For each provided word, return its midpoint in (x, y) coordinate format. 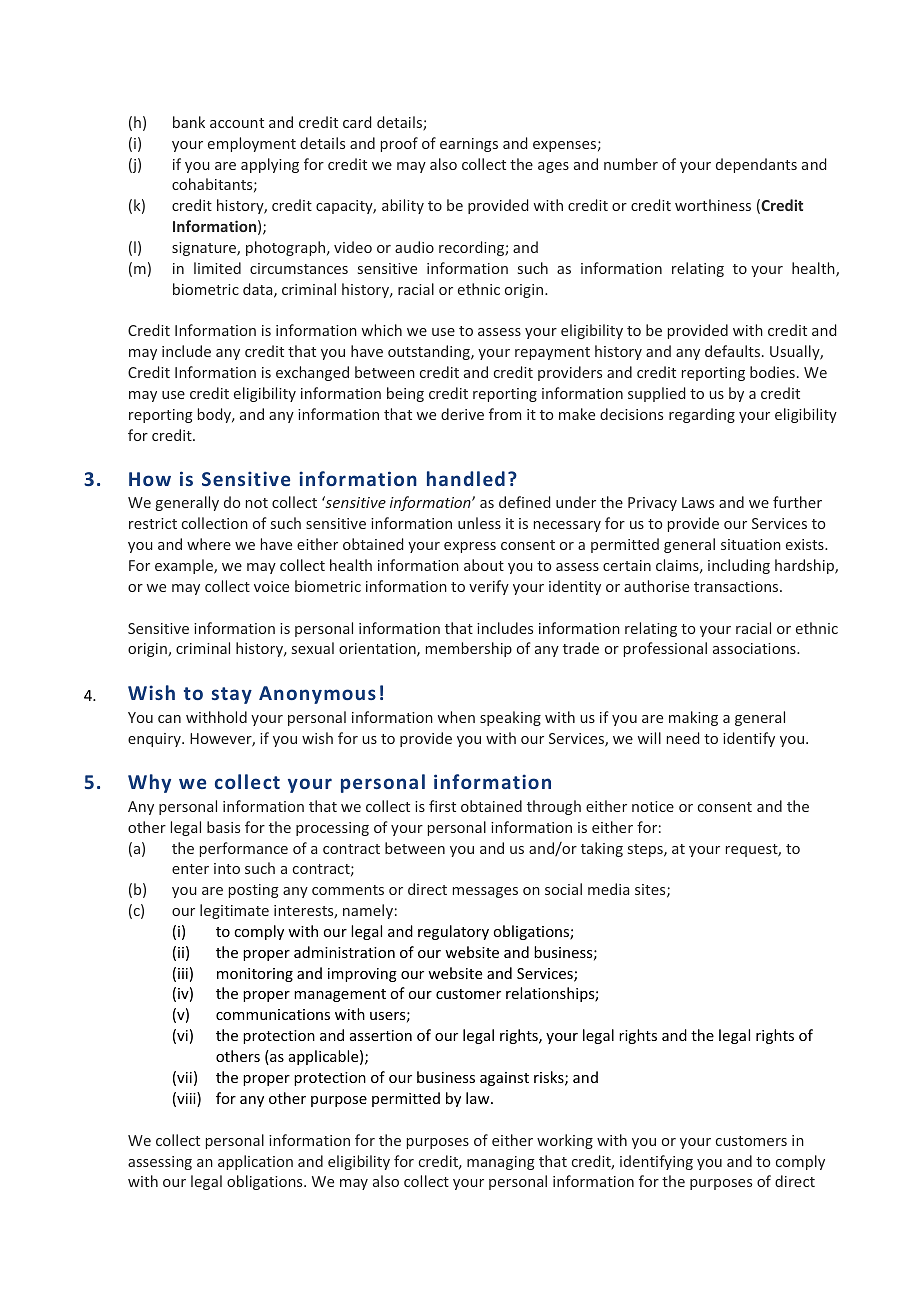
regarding (702, 415)
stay (232, 695)
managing (501, 1163)
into (227, 868)
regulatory (453, 932)
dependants (756, 165)
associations (755, 648)
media (608, 889)
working (565, 1141)
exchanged (312, 373)
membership (469, 649)
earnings (469, 145)
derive (462, 414)
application (255, 1162)
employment (252, 144)
